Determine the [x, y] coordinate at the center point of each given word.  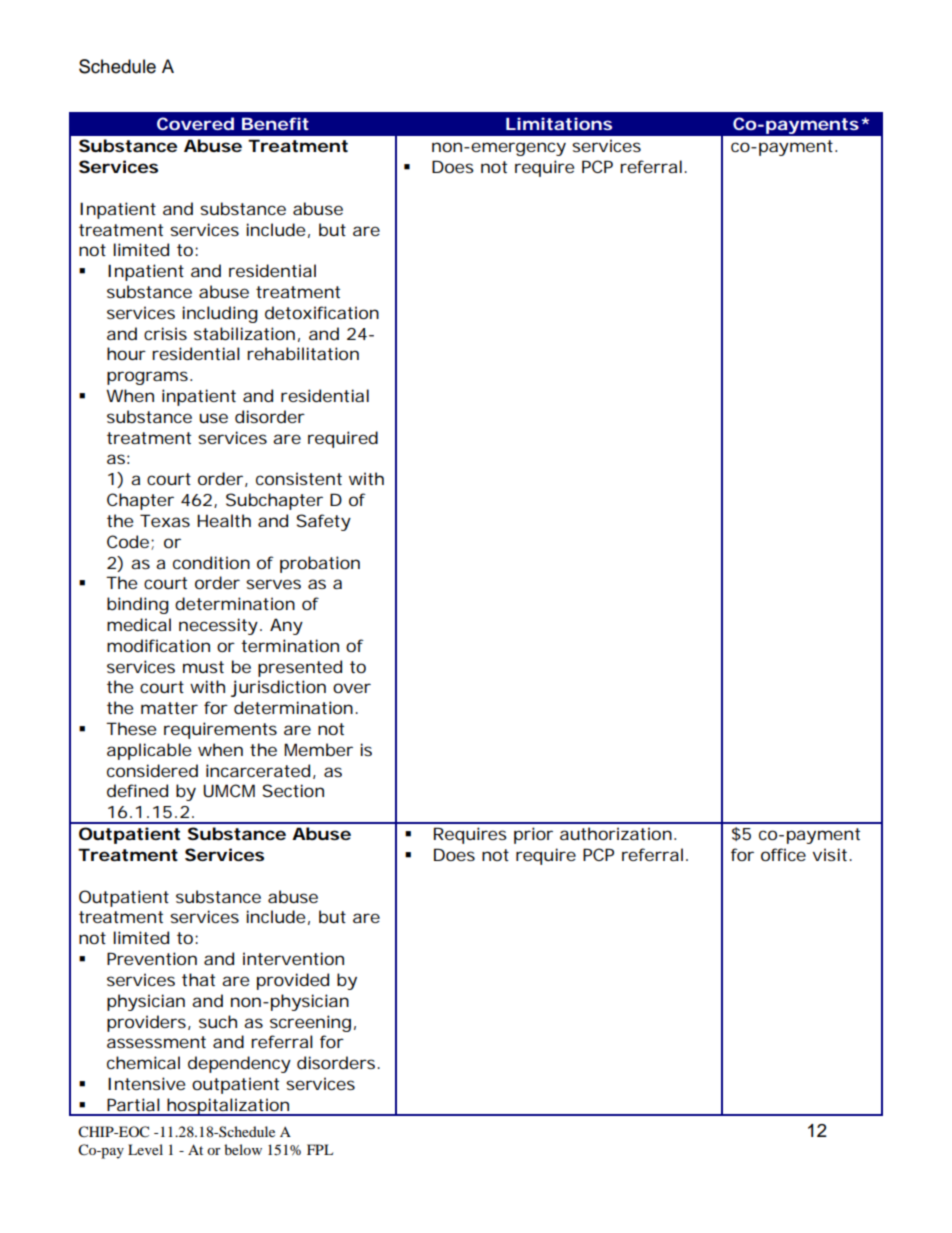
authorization [616, 833]
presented [300, 668]
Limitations [559, 123]
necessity [218, 626]
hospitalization [228, 1107]
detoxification [322, 312]
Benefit [275, 123]
